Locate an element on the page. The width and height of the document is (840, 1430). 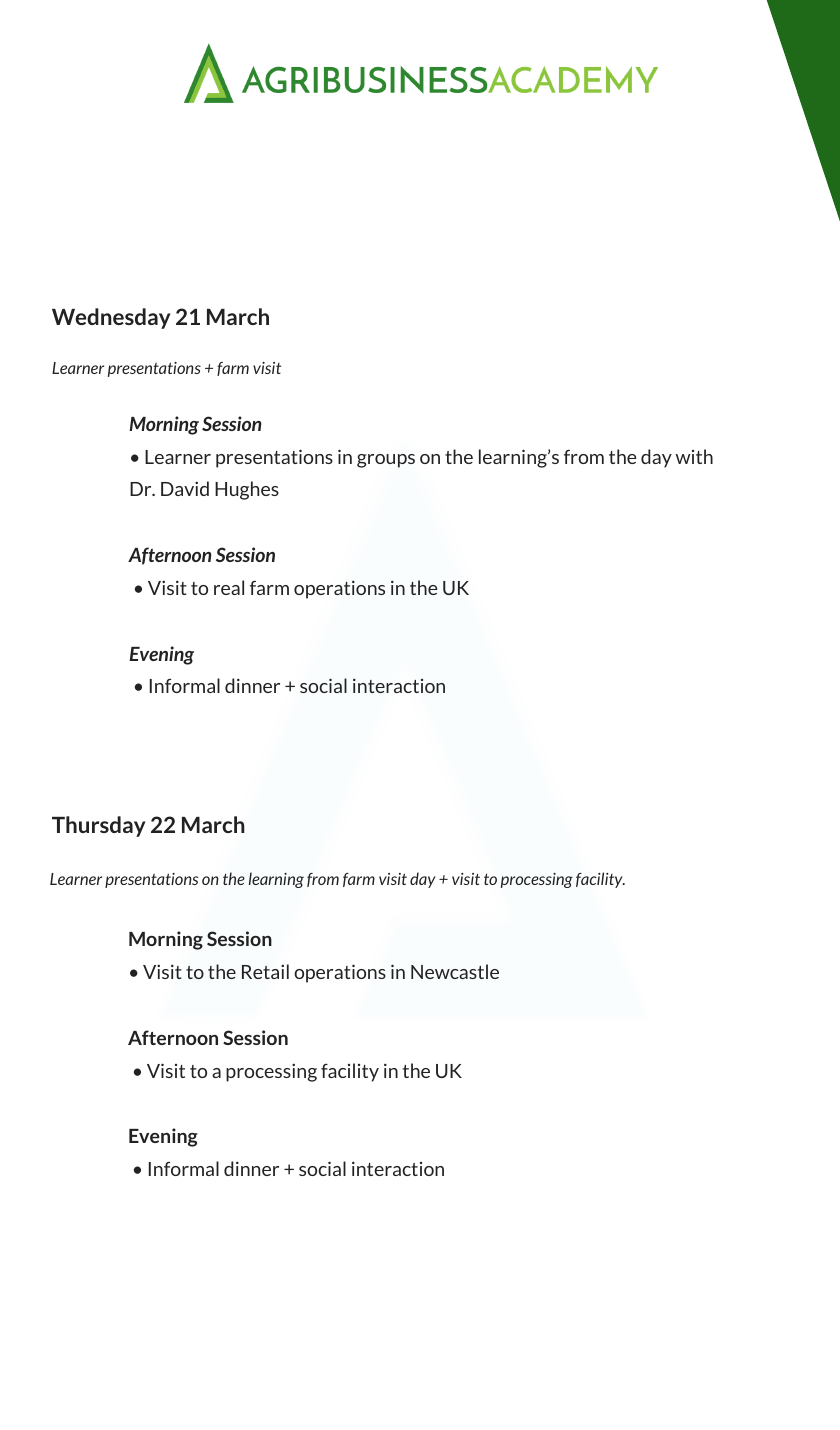
with is located at coordinates (694, 456).
